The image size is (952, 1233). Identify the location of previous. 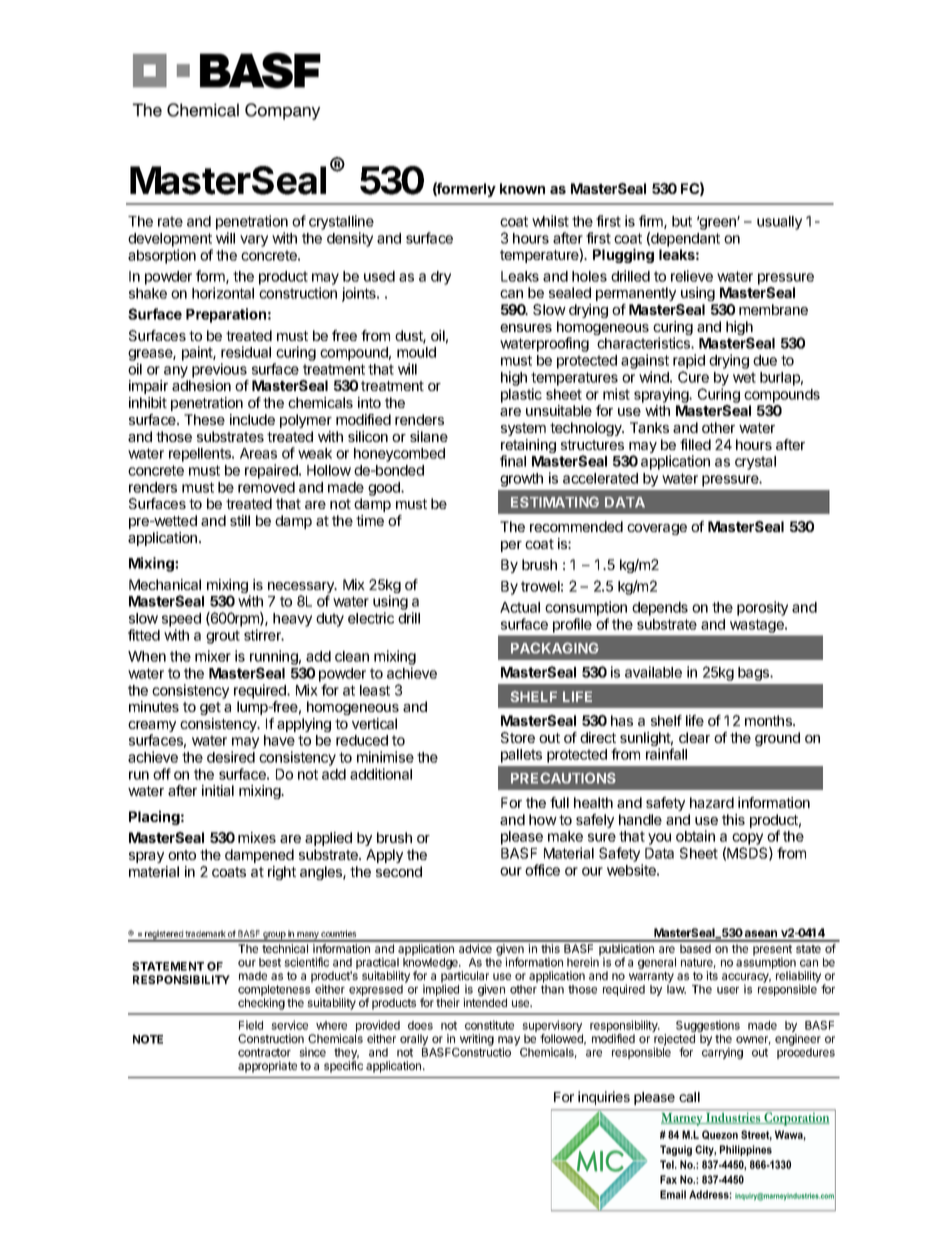
(219, 370).
